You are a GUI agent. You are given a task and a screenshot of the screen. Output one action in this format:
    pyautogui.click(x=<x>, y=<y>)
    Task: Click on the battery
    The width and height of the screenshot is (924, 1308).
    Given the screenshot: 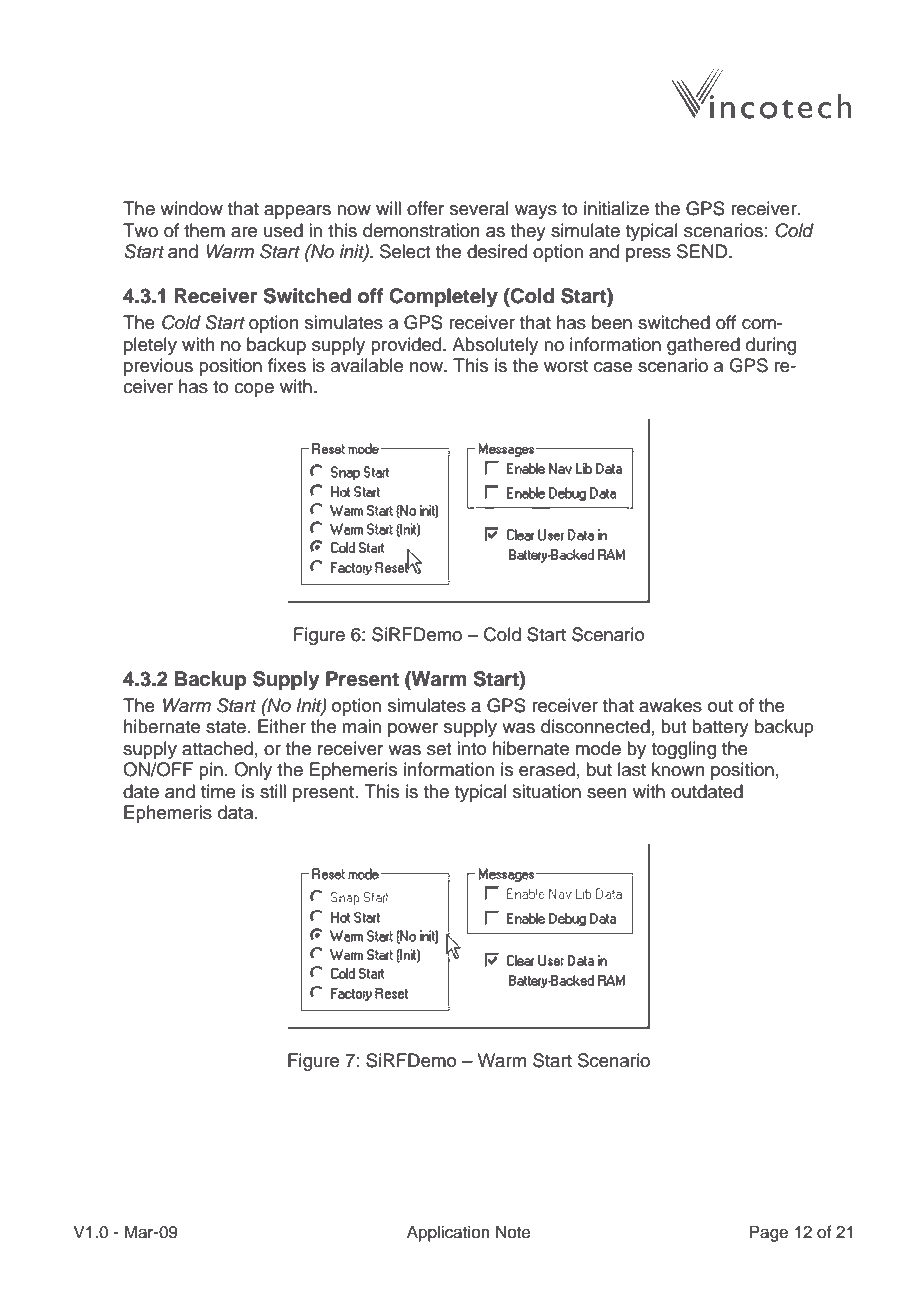 What is the action you would take?
    pyautogui.click(x=720, y=728)
